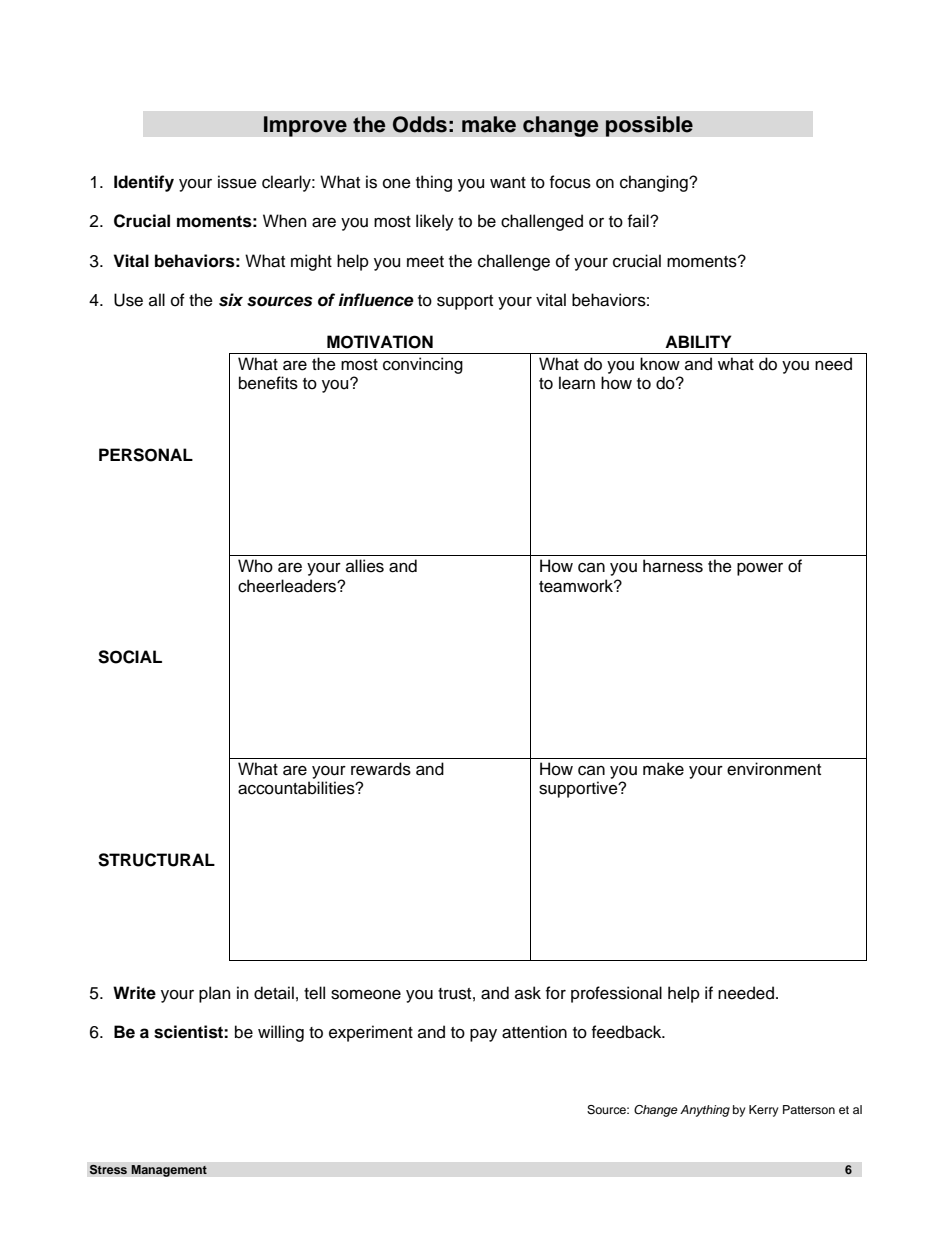  Describe the element at coordinates (483, 1035) in the page. I see `pay` at that location.
